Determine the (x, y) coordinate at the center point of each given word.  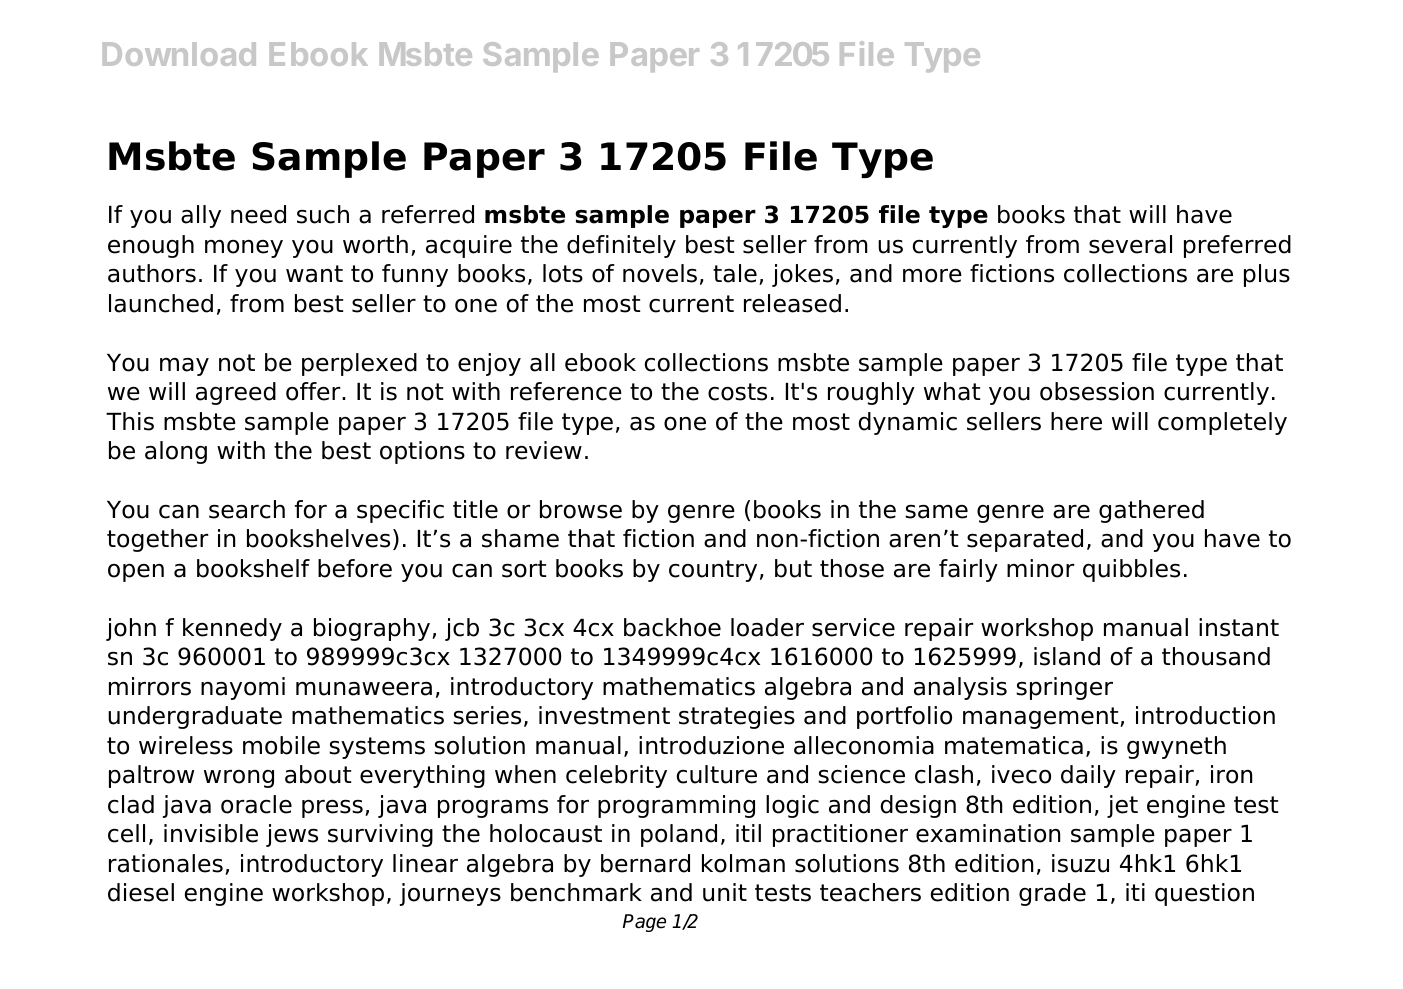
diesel (141, 892)
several (1130, 244)
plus (1267, 275)
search (247, 509)
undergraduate (195, 717)
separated (1025, 540)
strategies (737, 717)
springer (1064, 688)
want (314, 274)
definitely (621, 246)
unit (725, 892)
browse (581, 509)
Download (179, 54)
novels (660, 273)
